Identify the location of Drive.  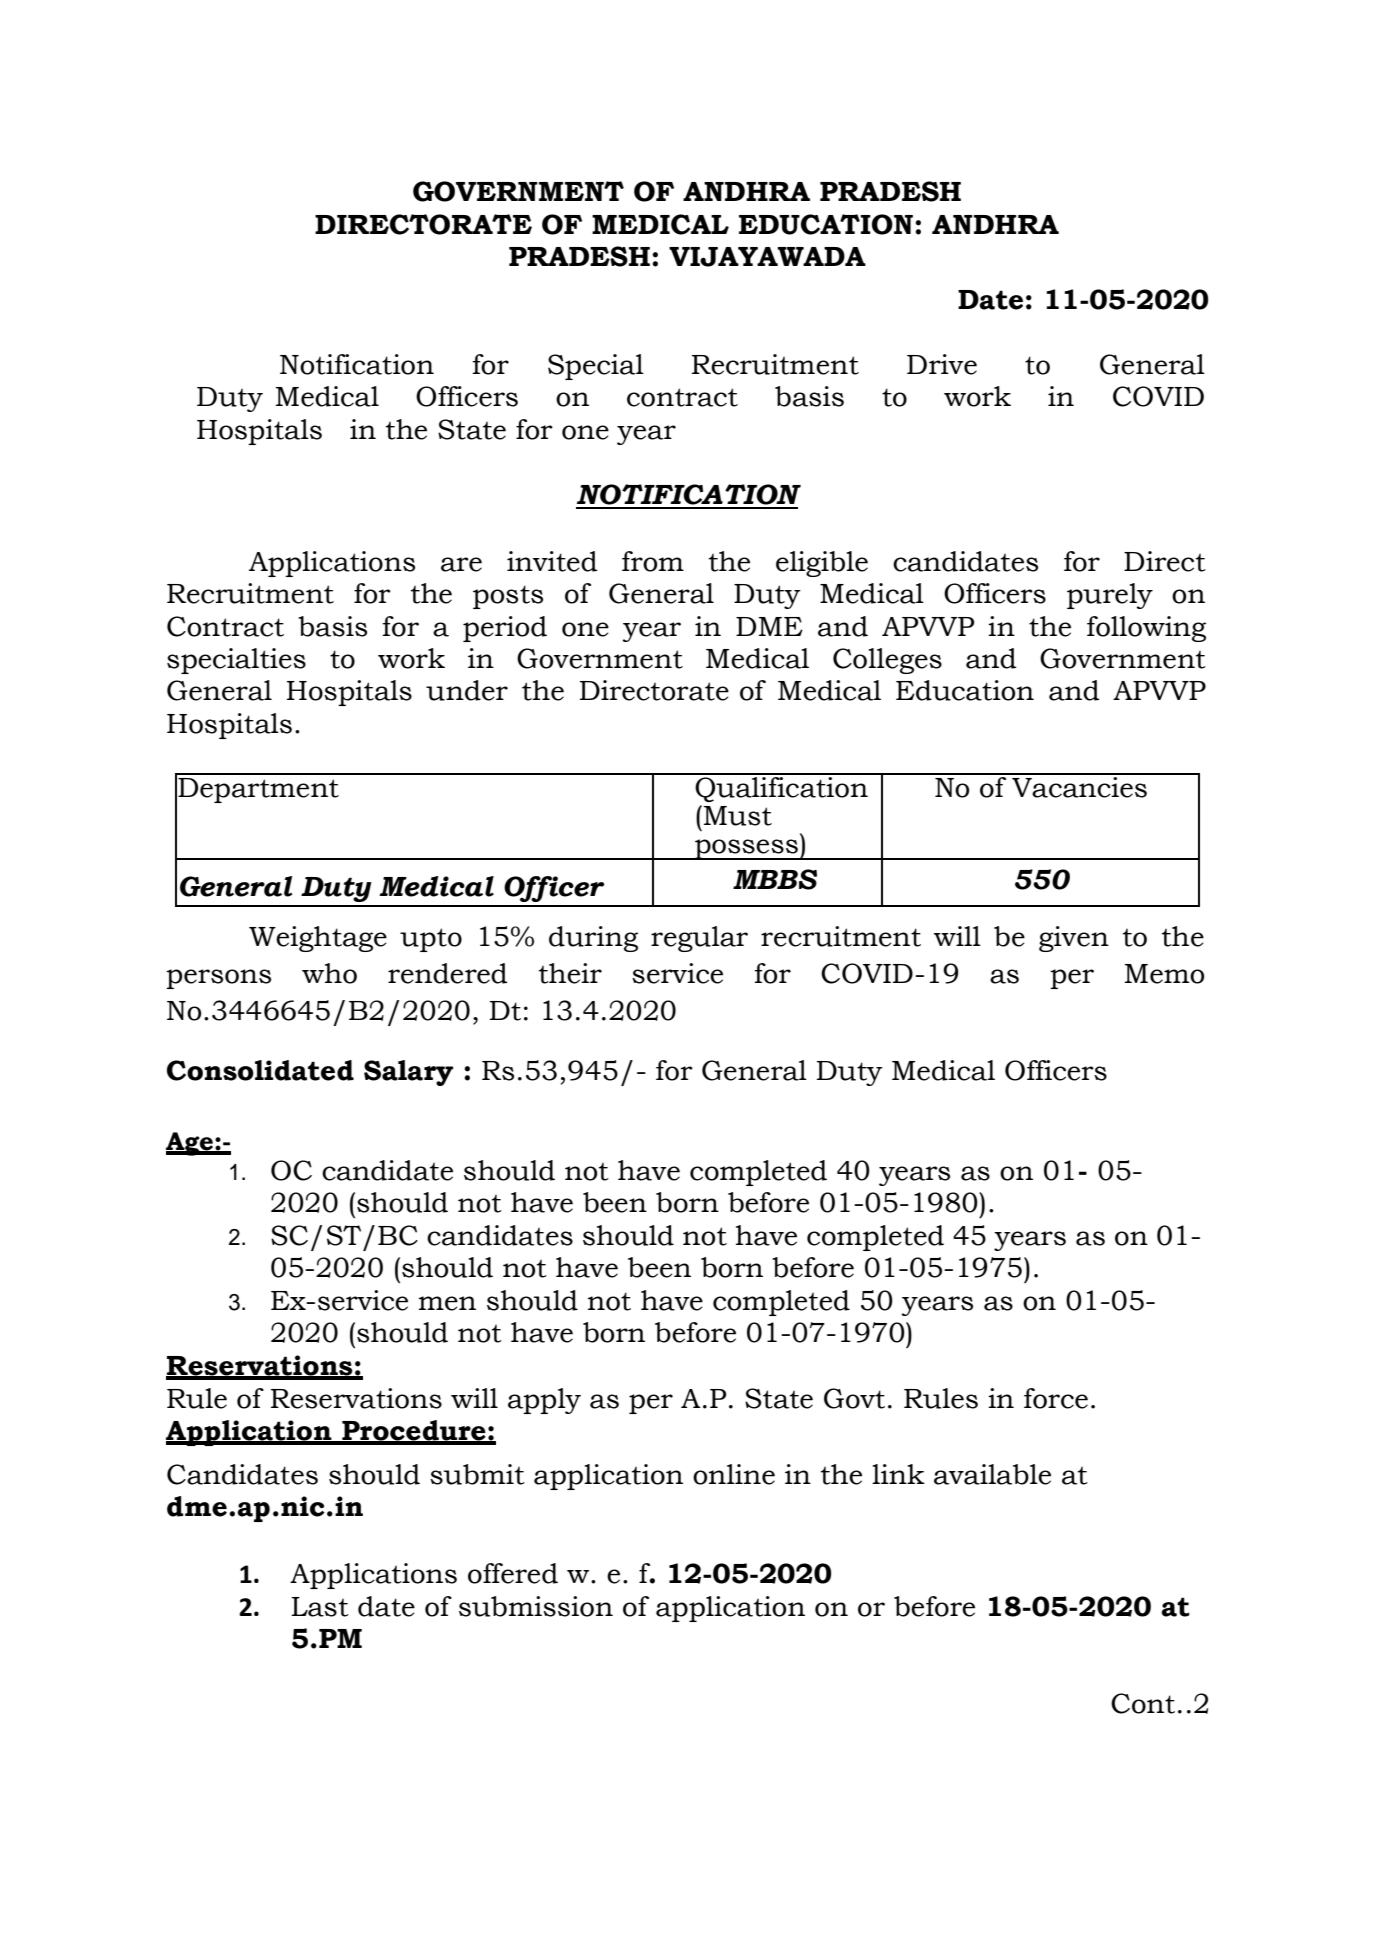
(942, 364).
